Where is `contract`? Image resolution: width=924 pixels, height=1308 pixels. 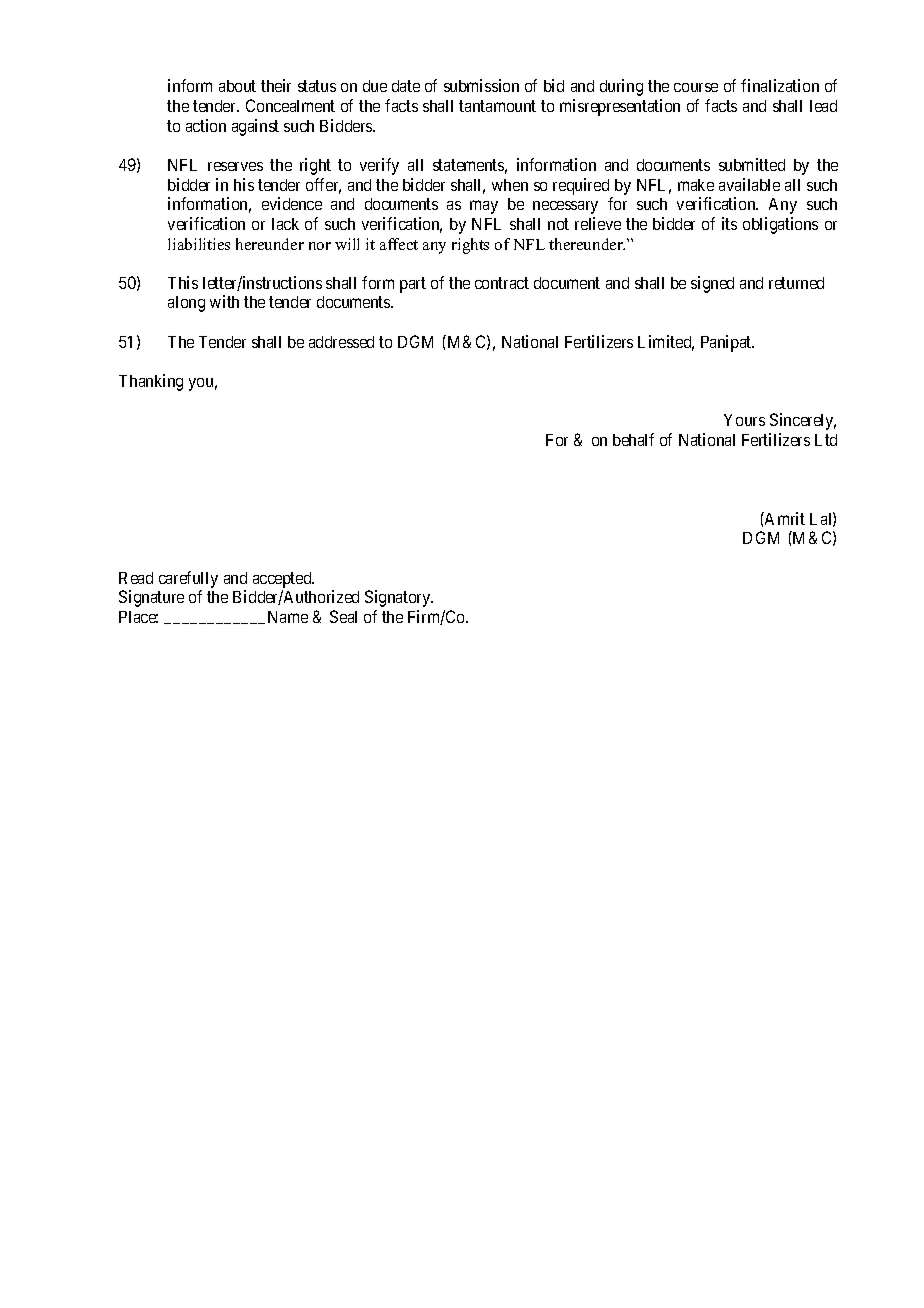 contract is located at coordinates (502, 283).
